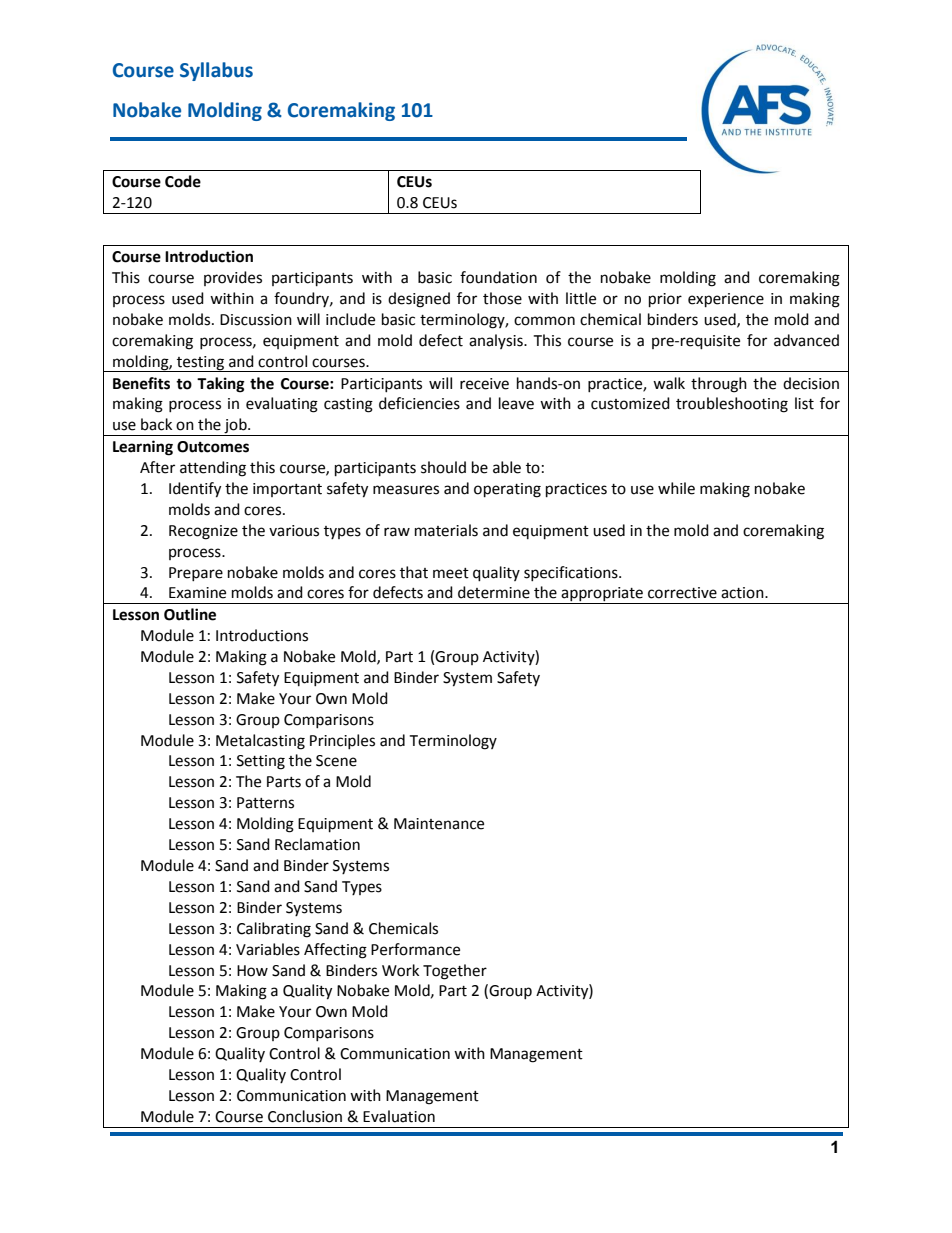 This page has height=1233, width=952. What do you see at coordinates (726, 300) in the page?
I see `experience` at bounding box center [726, 300].
